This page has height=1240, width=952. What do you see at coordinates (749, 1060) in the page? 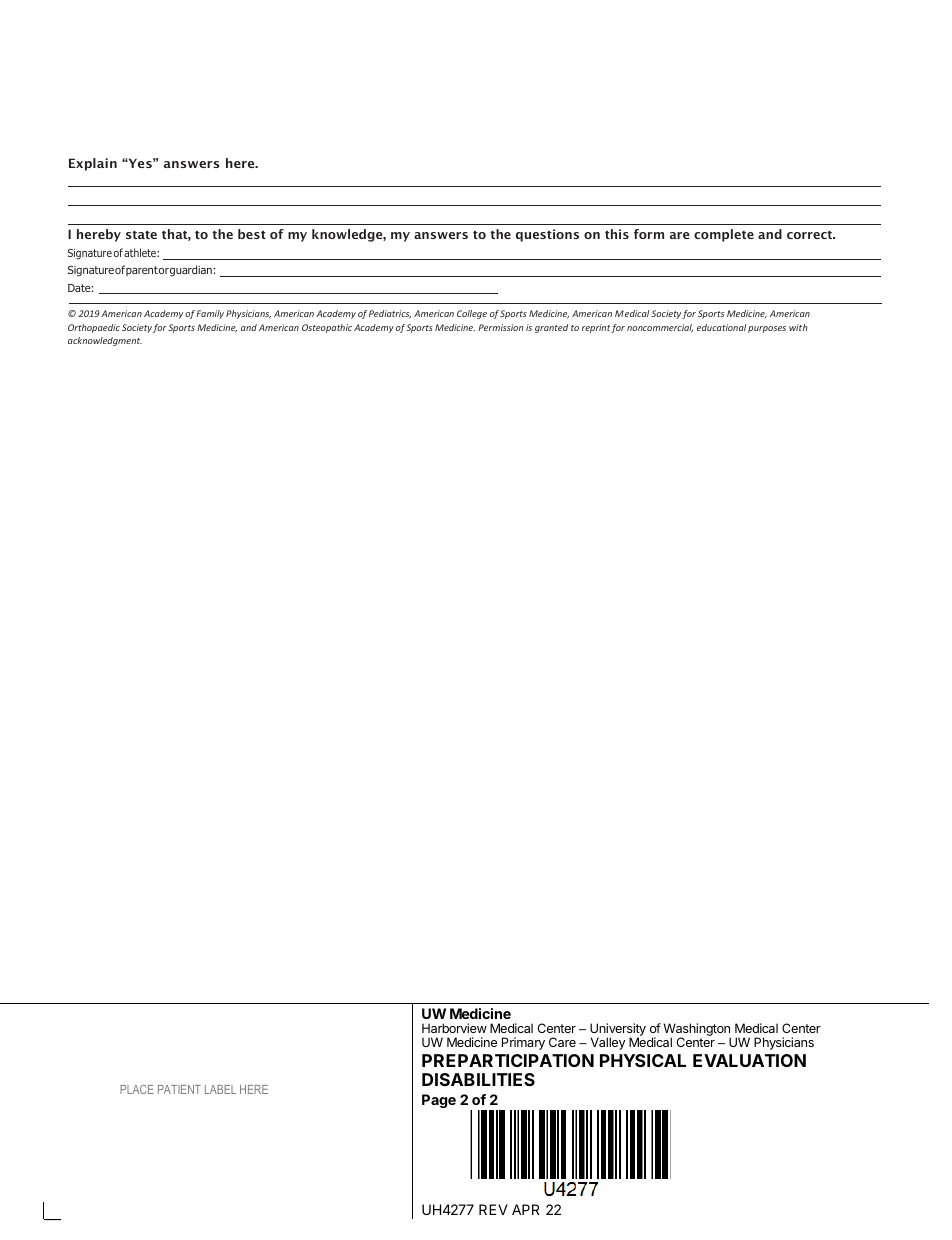
I see `EVALUATION` at bounding box center [749, 1060].
